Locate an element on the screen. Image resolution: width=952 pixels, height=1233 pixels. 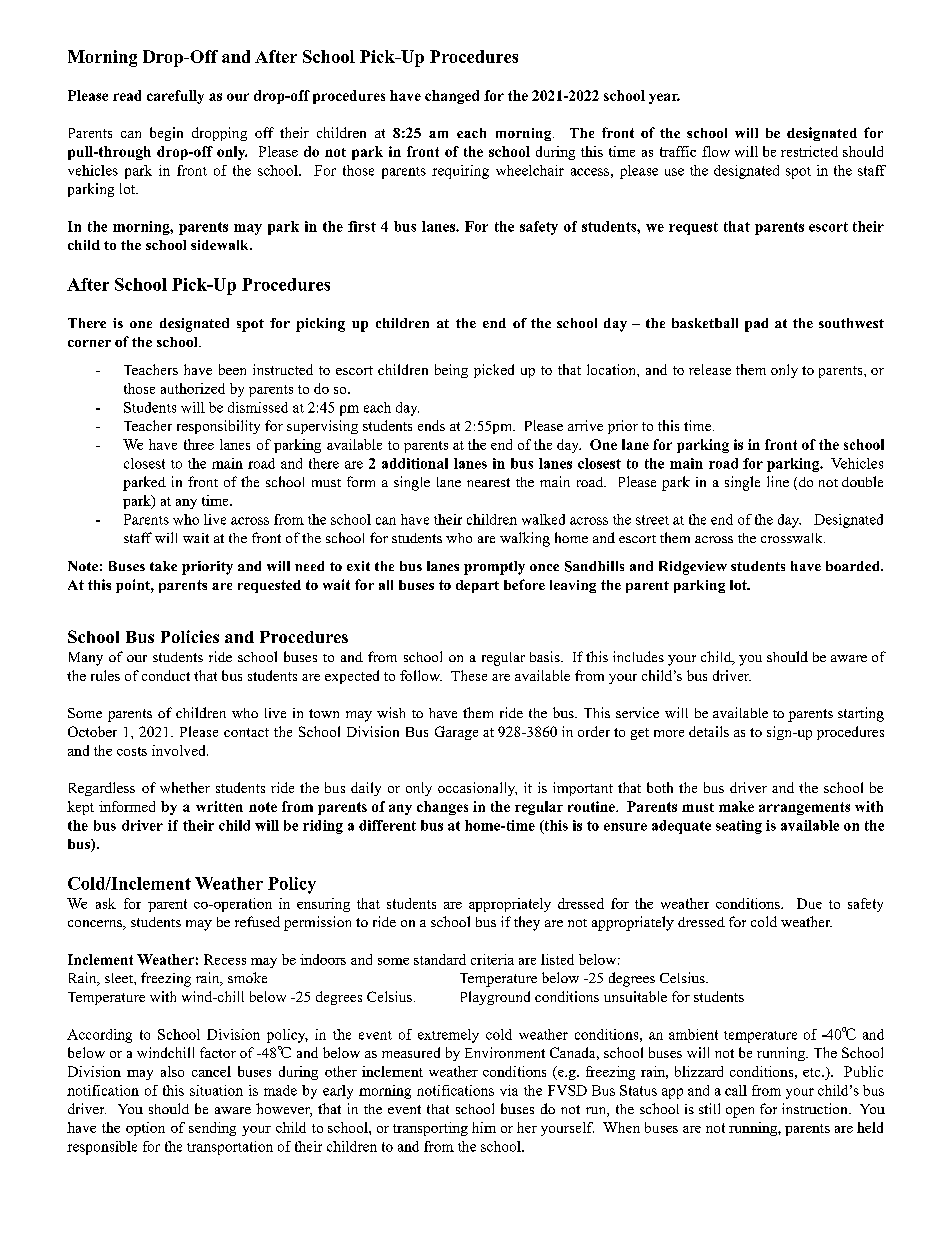
they is located at coordinates (527, 923).
